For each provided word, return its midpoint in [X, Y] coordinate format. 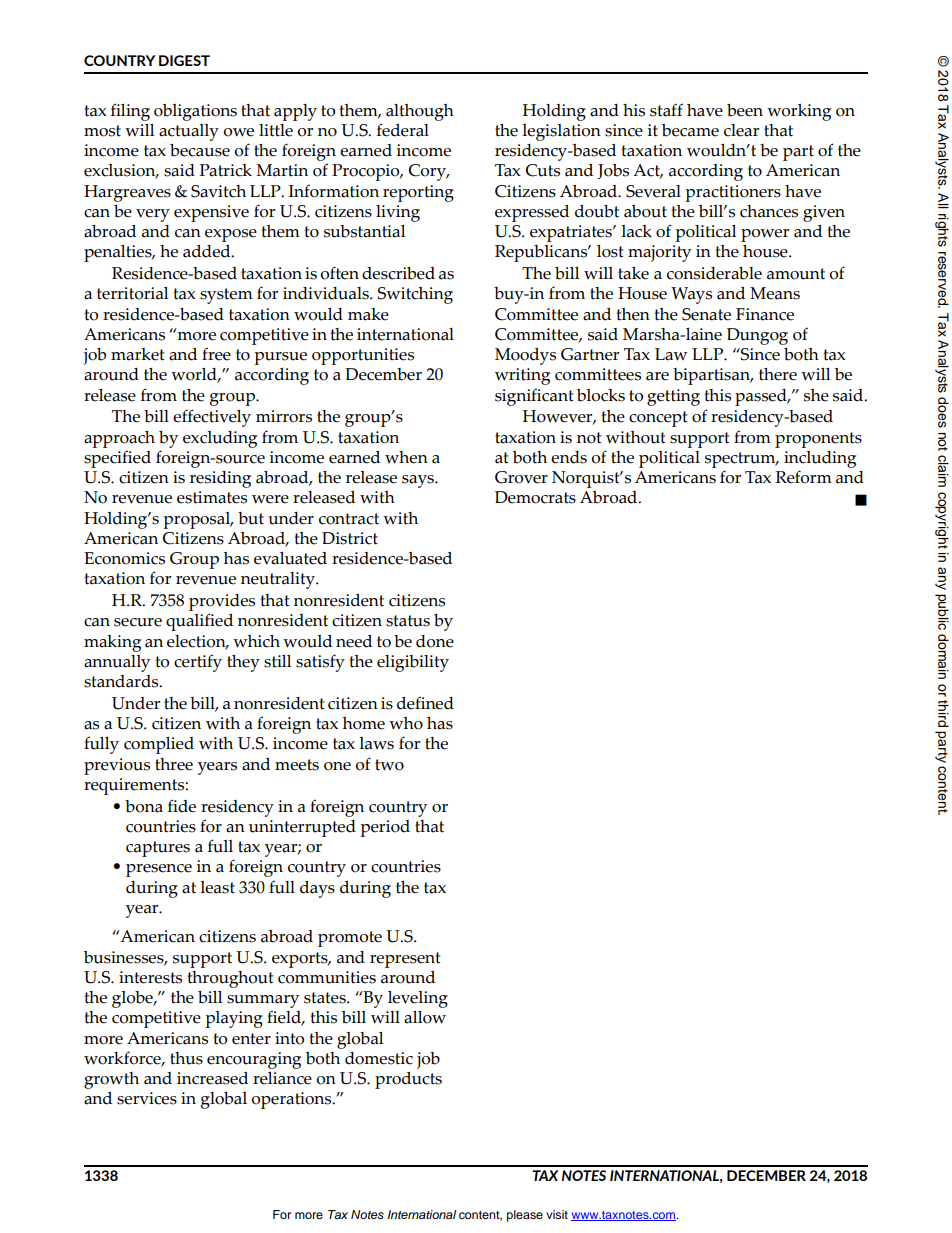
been [745, 110]
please [525, 1216]
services [147, 1098]
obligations [195, 112]
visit [557, 1214]
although [420, 112]
